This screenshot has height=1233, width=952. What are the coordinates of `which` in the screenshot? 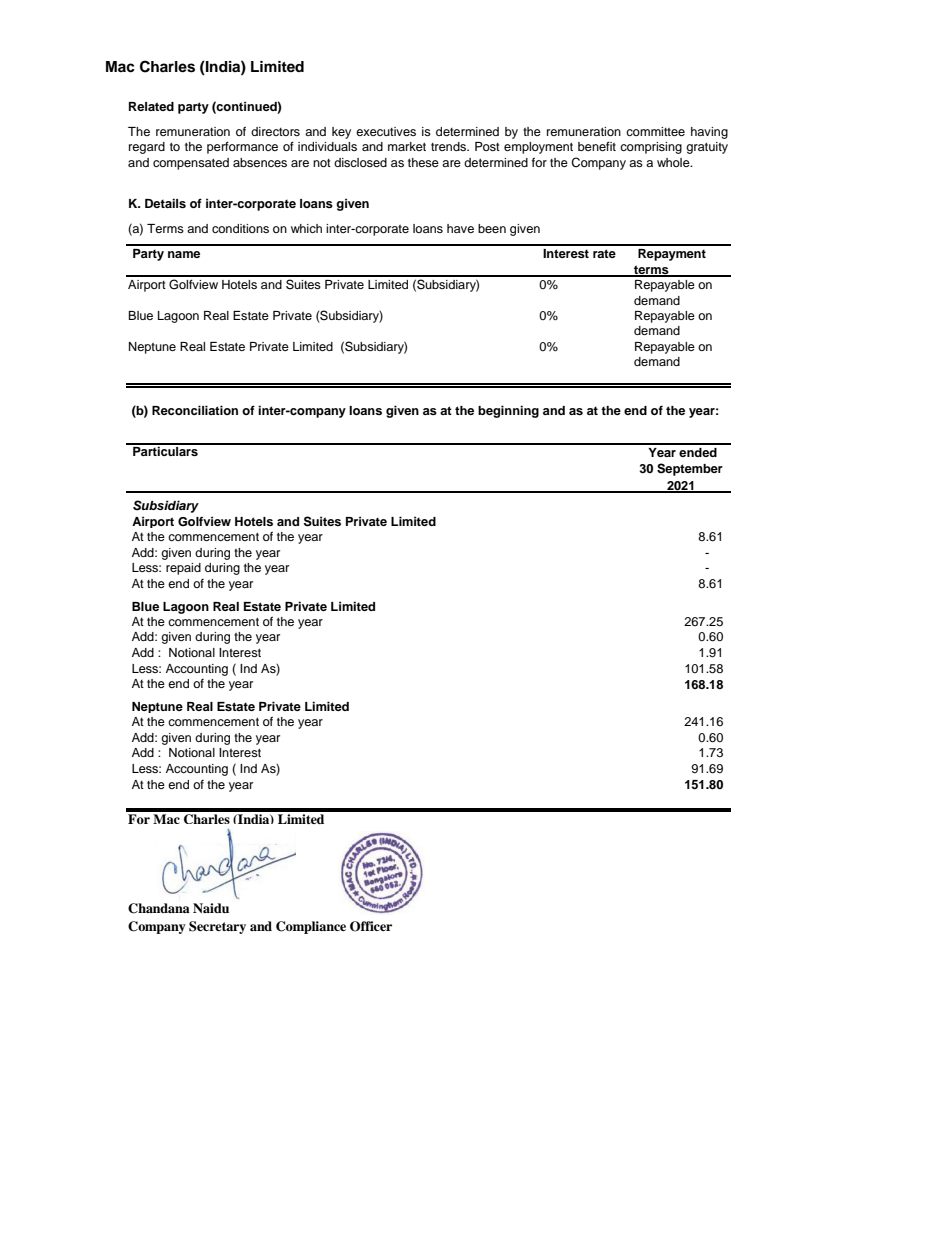 It's located at (306, 228).
